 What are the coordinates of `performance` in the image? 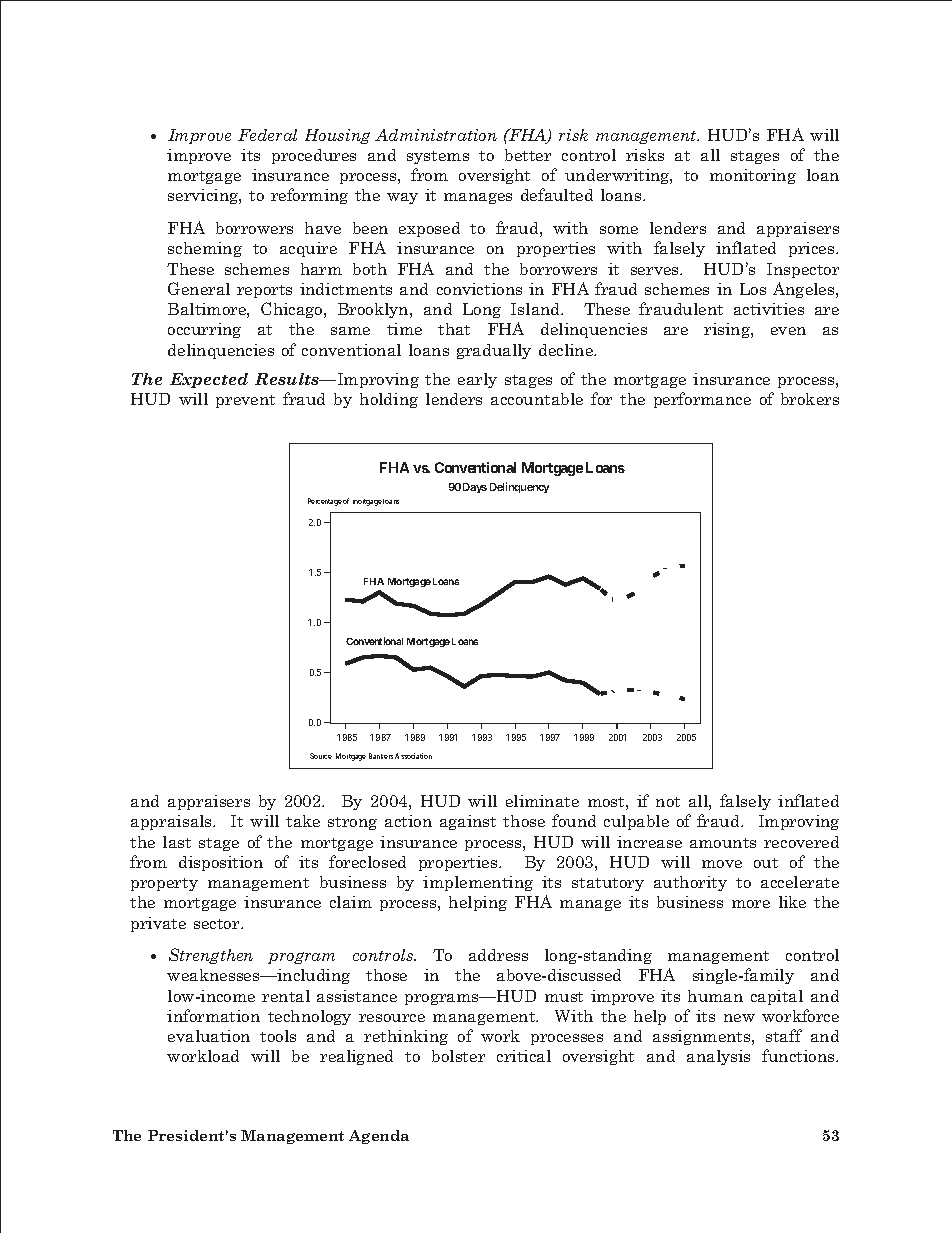 It's located at (702, 400).
